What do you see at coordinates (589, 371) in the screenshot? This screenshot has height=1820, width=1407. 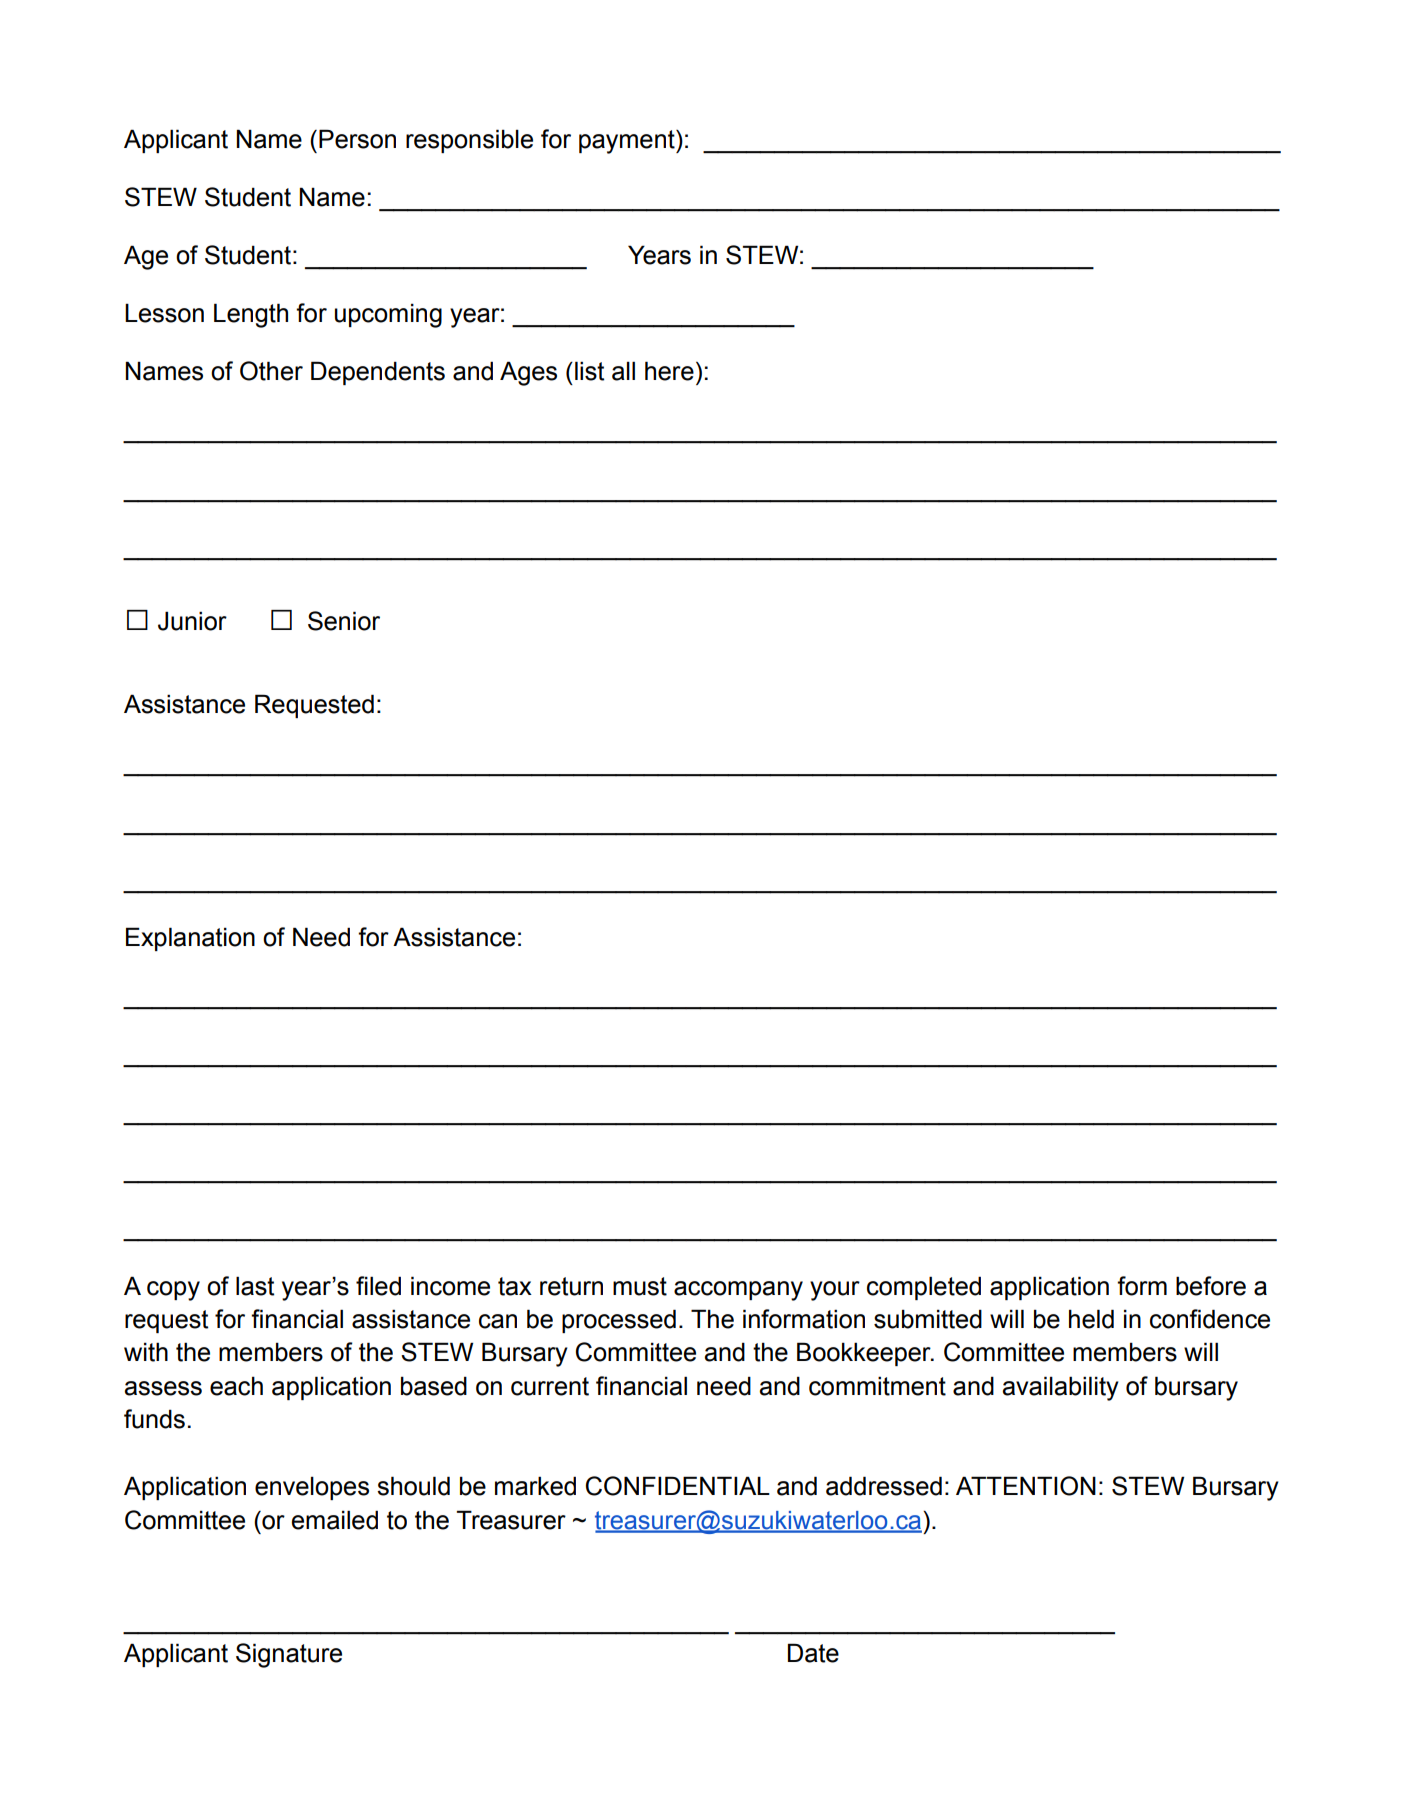 I see `list` at bounding box center [589, 371].
